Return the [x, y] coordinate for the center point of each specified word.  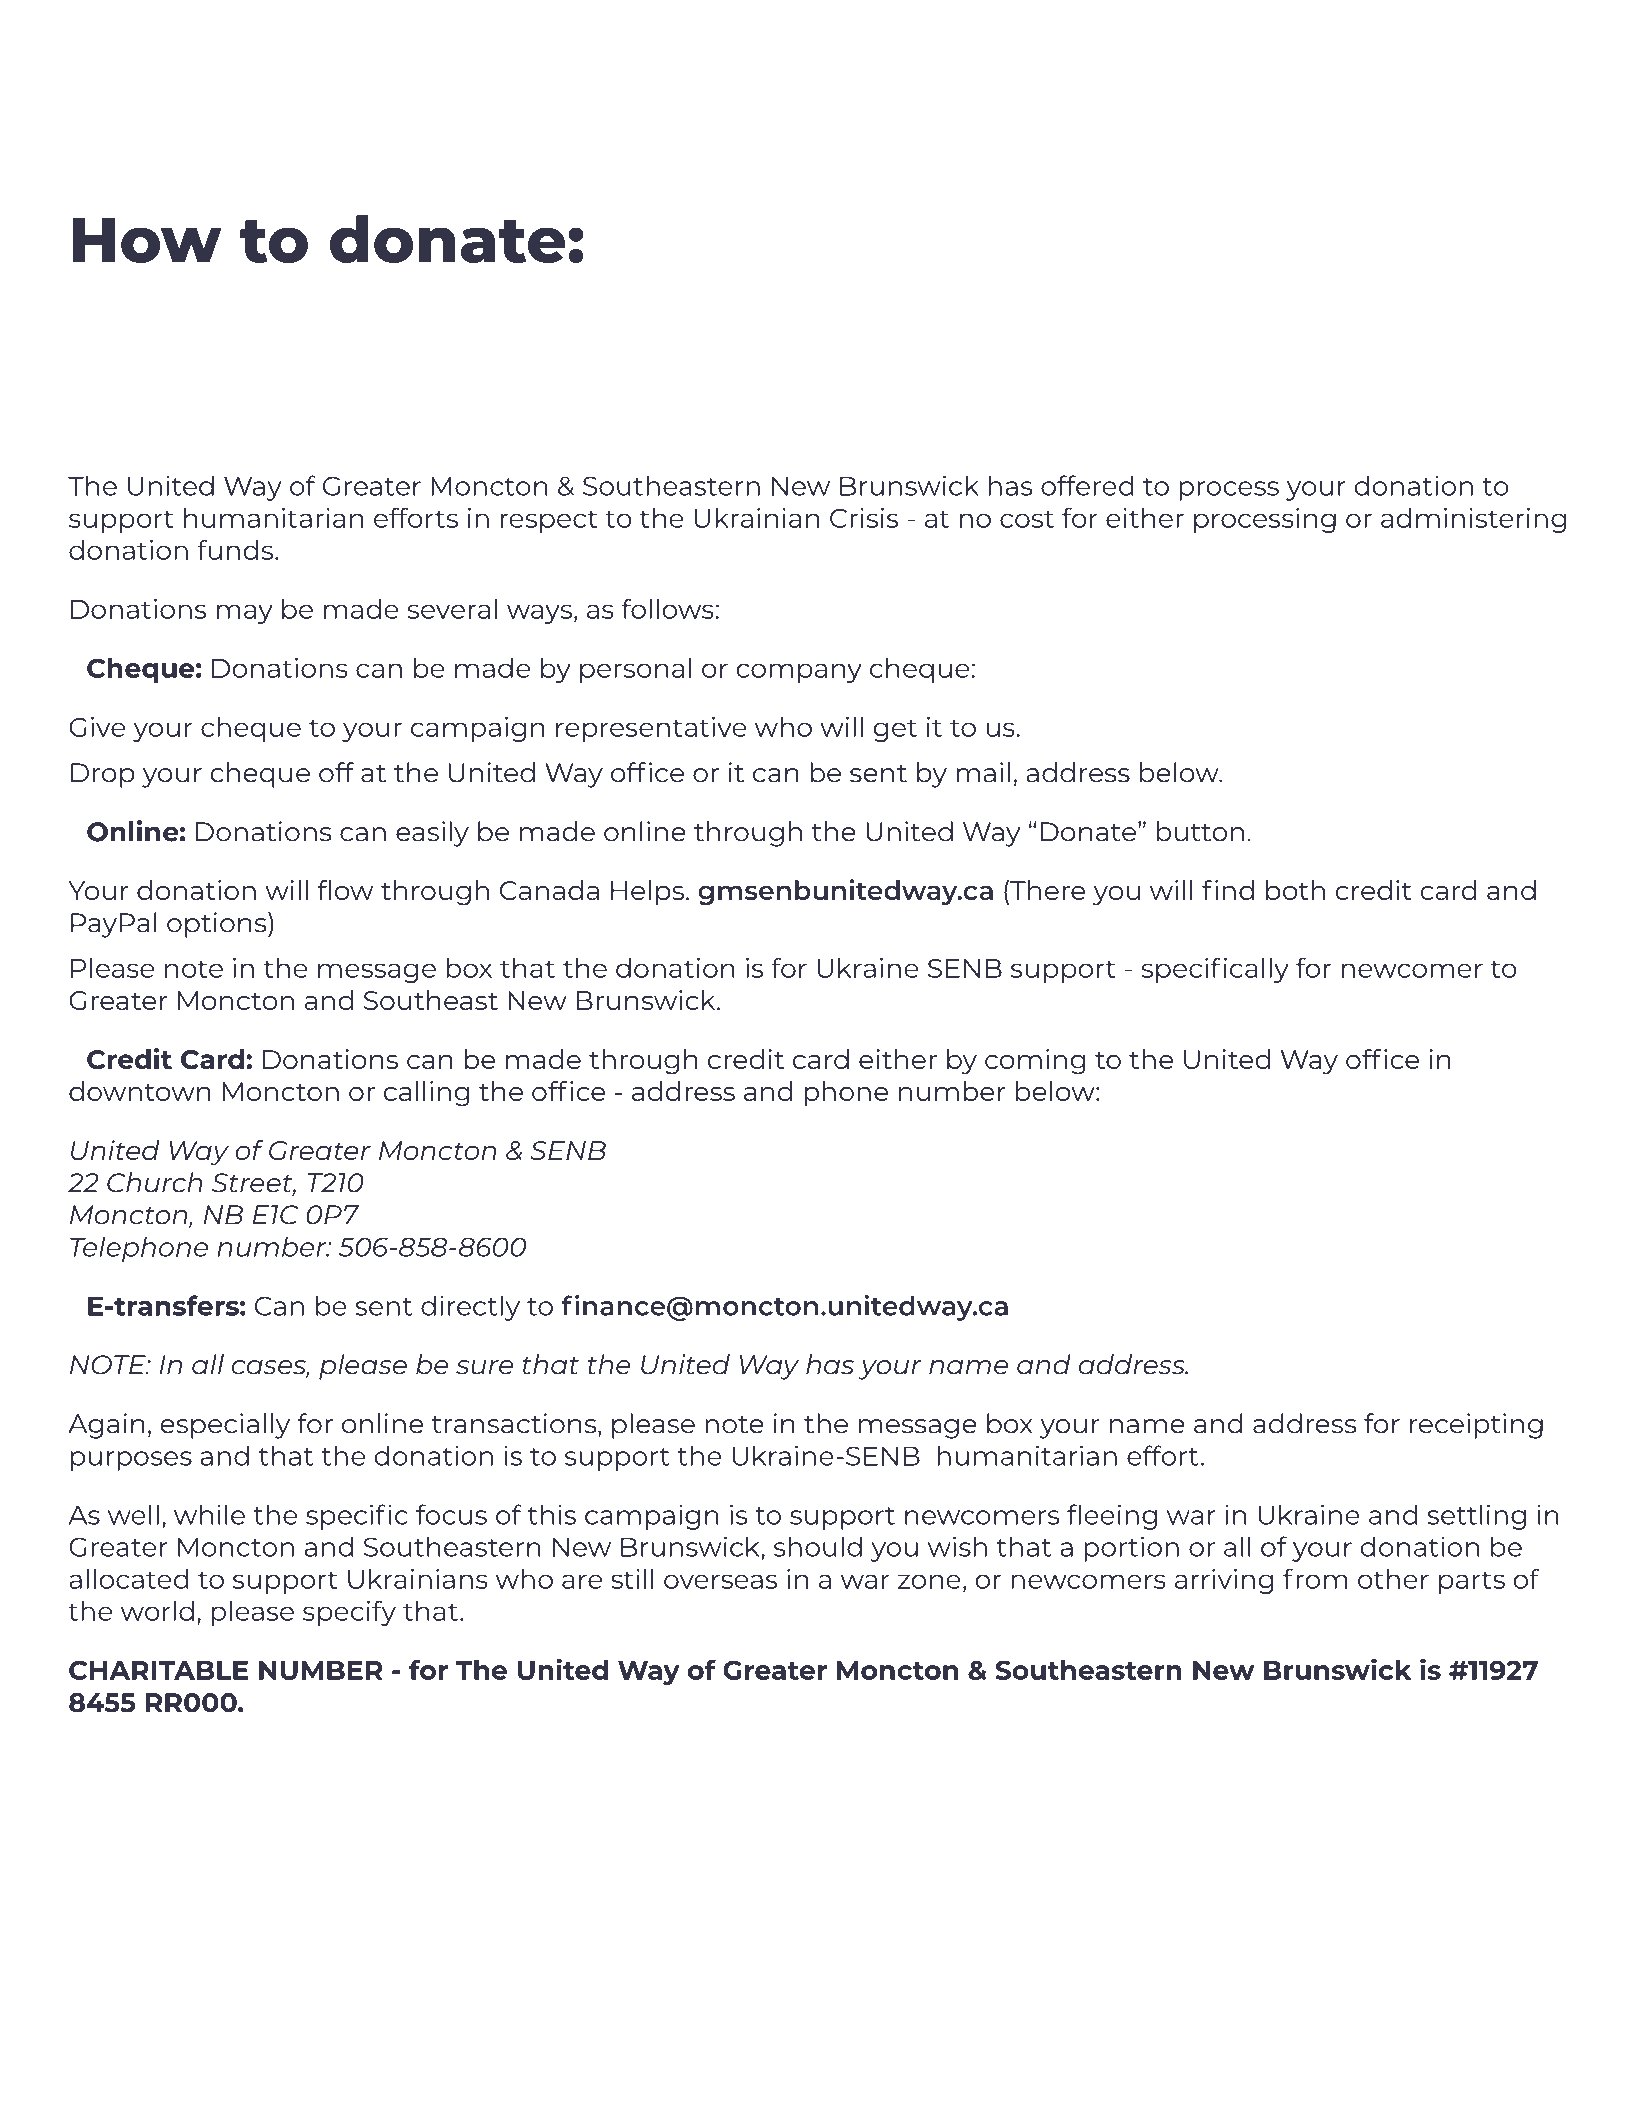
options [218, 925]
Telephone [139, 1249]
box [1010, 1423]
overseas [720, 1581]
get [895, 730]
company [799, 673]
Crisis [864, 518]
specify [349, 1613]
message [918, 1429]
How [147, 240]
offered [1087, 485]
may [245, 614]
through [748, 834]
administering [1473, 520]
